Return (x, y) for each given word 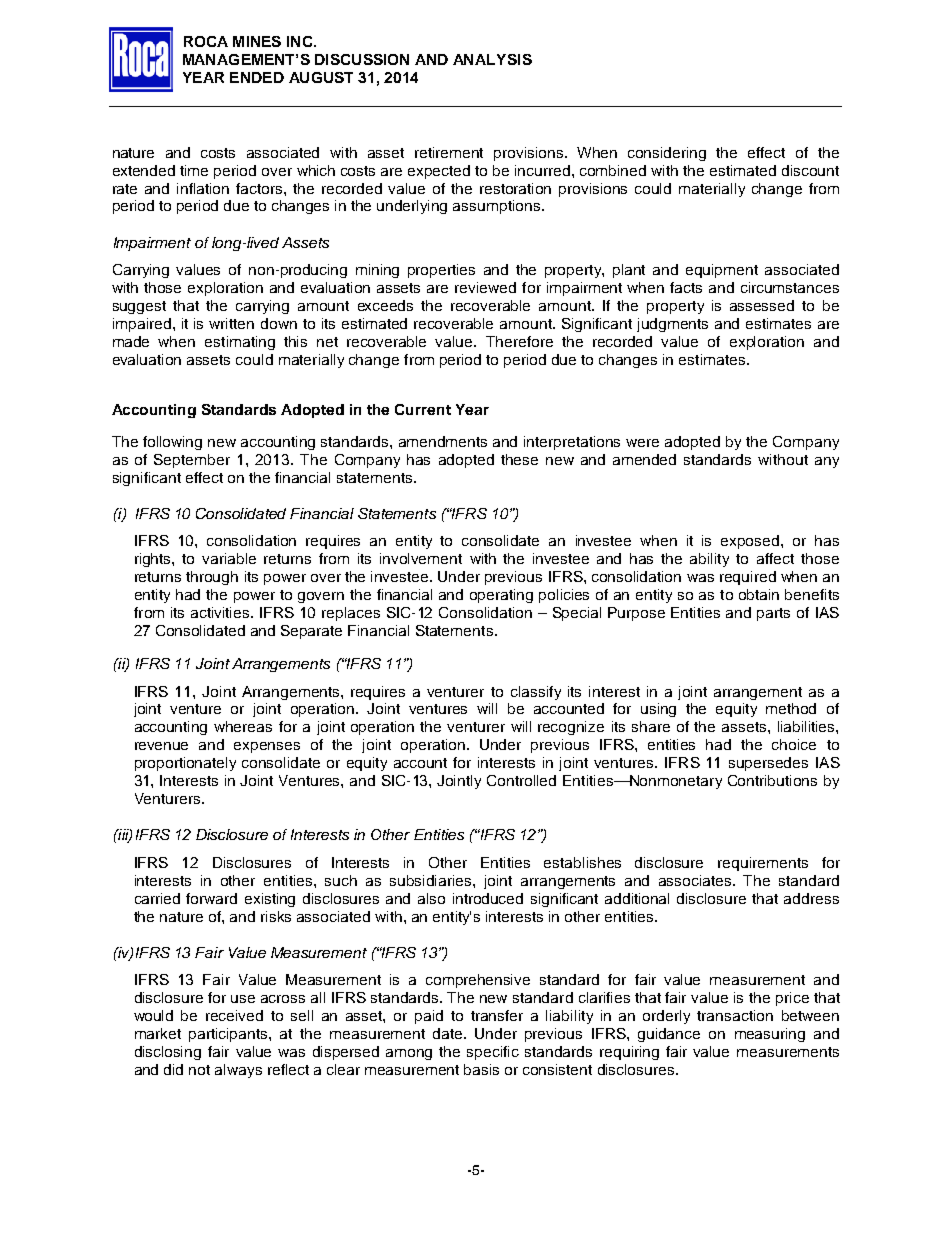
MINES (257, 41)
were (642, 443)
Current (423, 409)
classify (536, 693)
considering (667, 154)
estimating (240, 343)
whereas (243, 726)
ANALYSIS (492, 59)
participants (229, 1035)
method (791, 708)
